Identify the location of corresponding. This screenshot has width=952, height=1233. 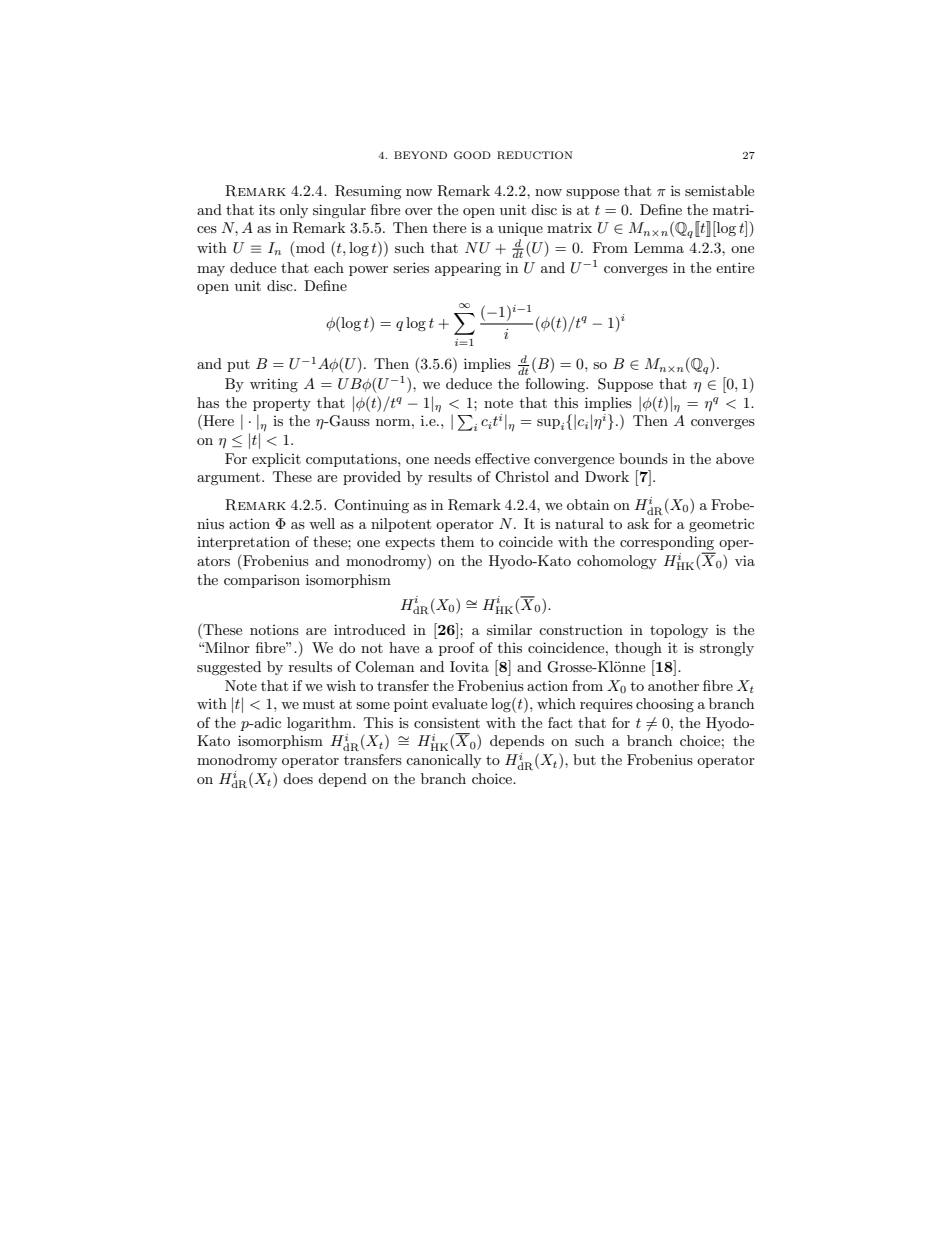
(668, 544).
